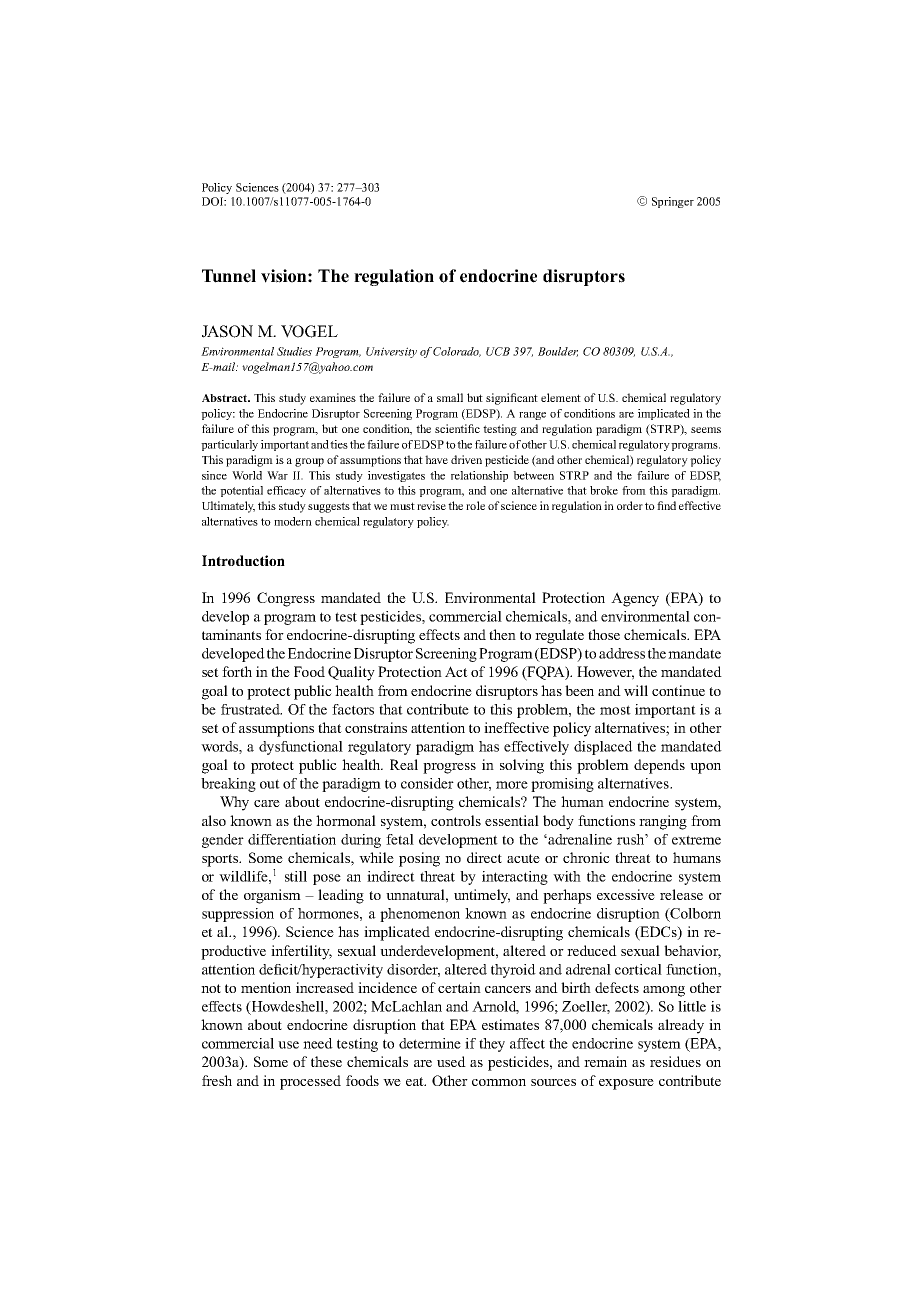  I want to click on used, so click(451, 1061).
